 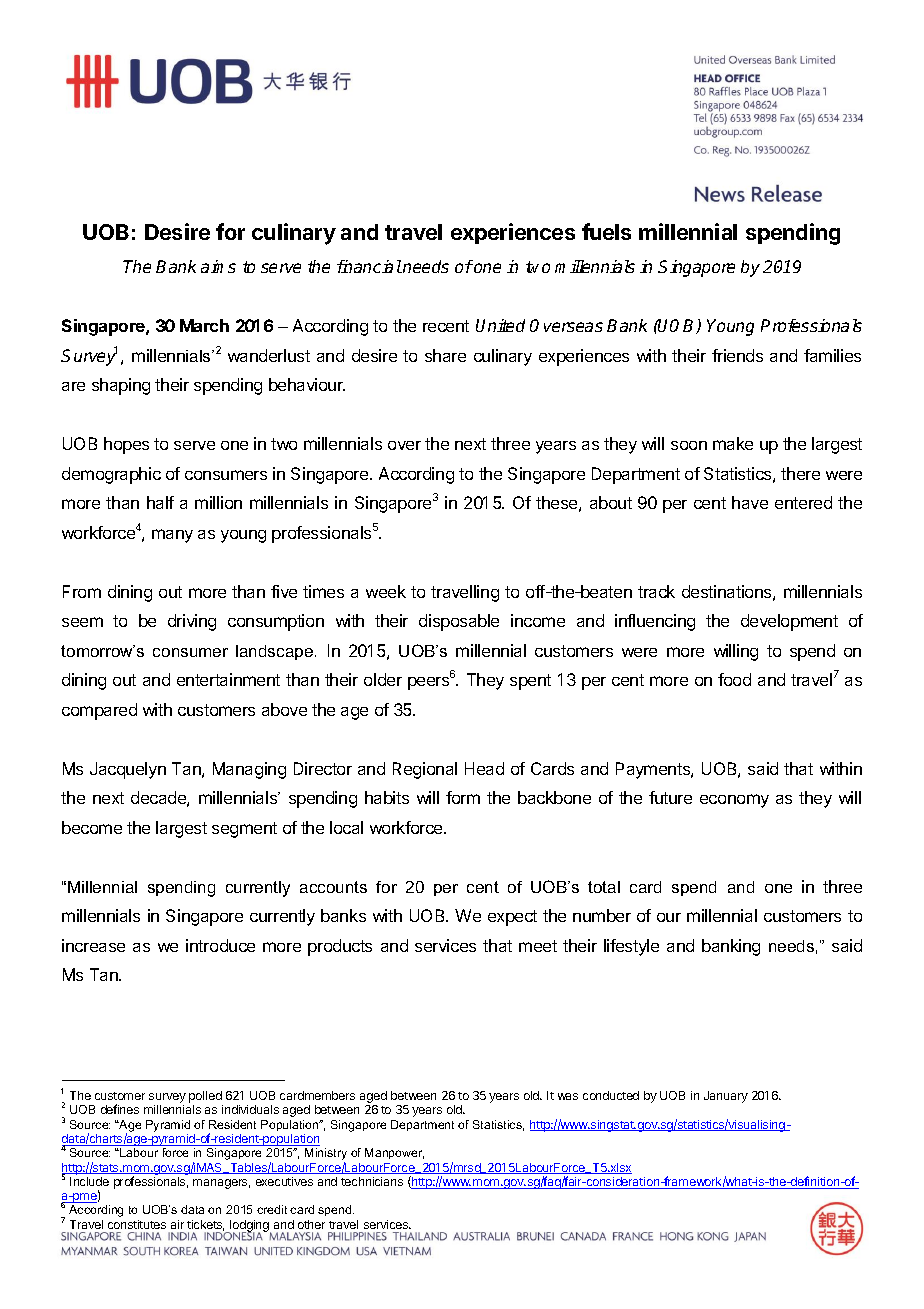 I want to click on financial, so click(x=369, y=266).
